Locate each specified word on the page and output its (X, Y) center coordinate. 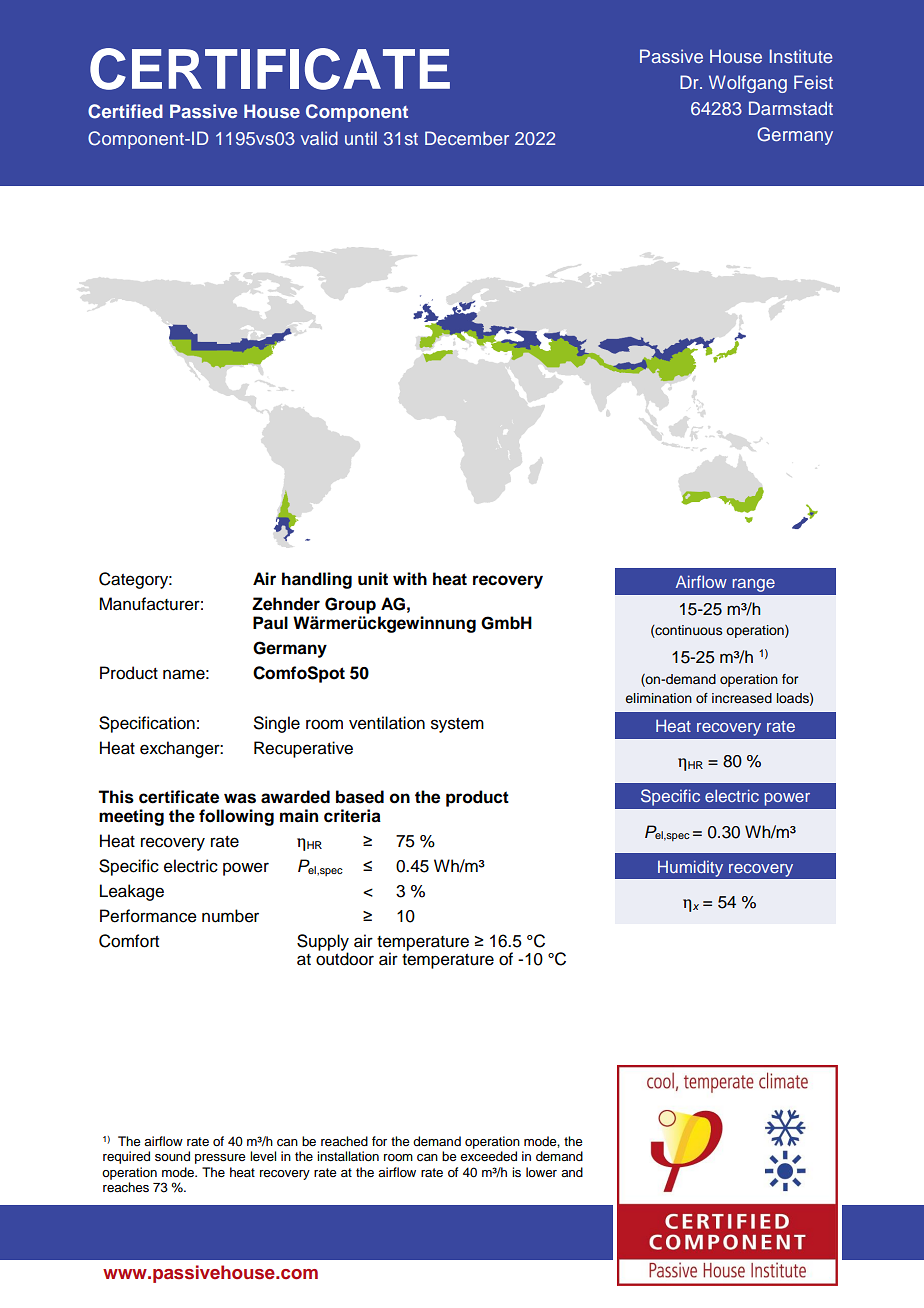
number (230, 916)
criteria (352, 816)
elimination (658, 698)
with (410, 578)
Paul (270, 623)
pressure (220, 1159)
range (753, 585)
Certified (125, 111)
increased (742, 698)
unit (373, 579)
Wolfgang (748, 84)
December (467, 138)
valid (319, 138)
